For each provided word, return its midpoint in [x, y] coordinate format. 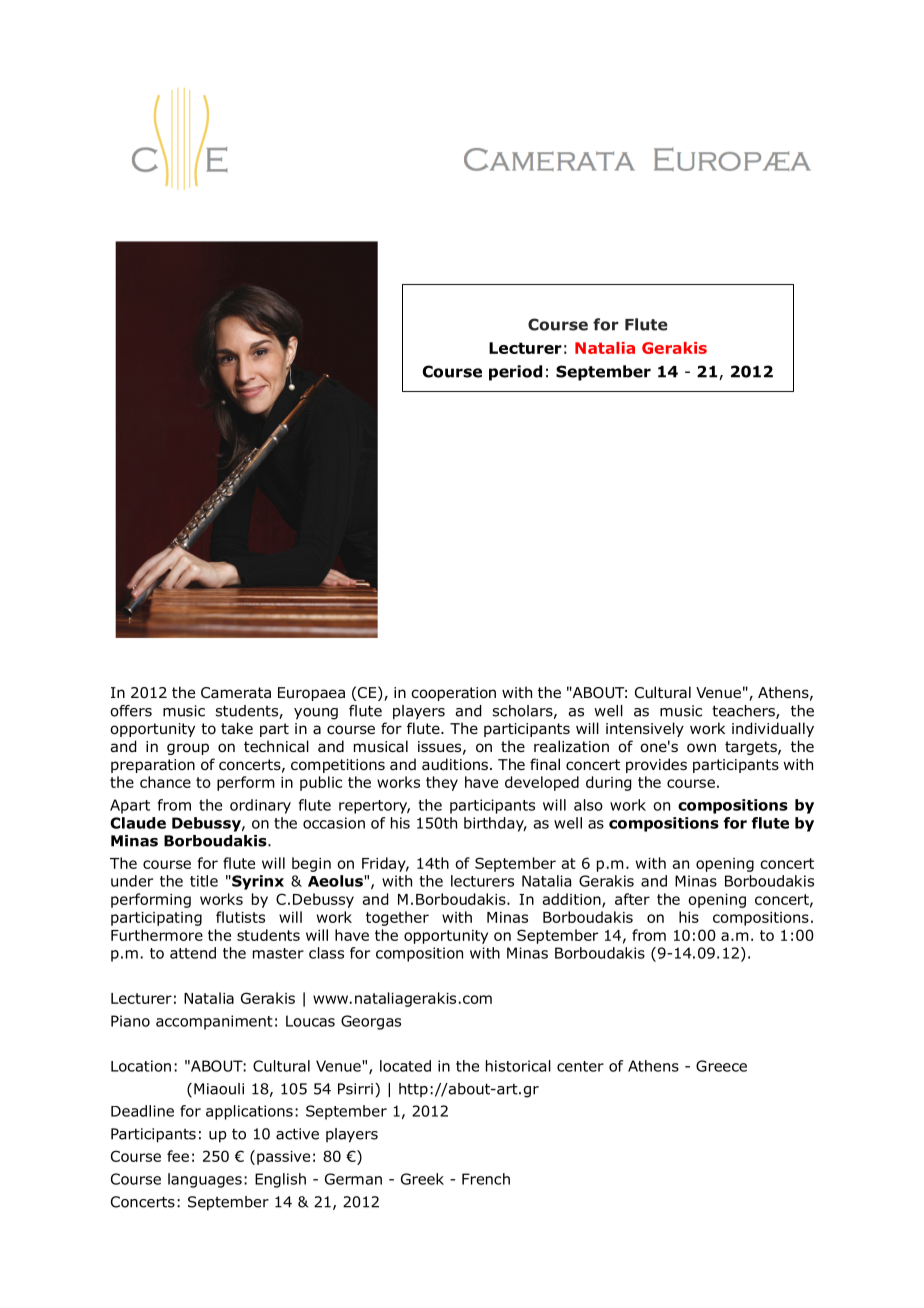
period [515, 373]
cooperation [453, 694]
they [442, 783]
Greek [422, 1179]
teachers [744, 712]
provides [656, 765]
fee [178, 1156]
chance [165, 782]
